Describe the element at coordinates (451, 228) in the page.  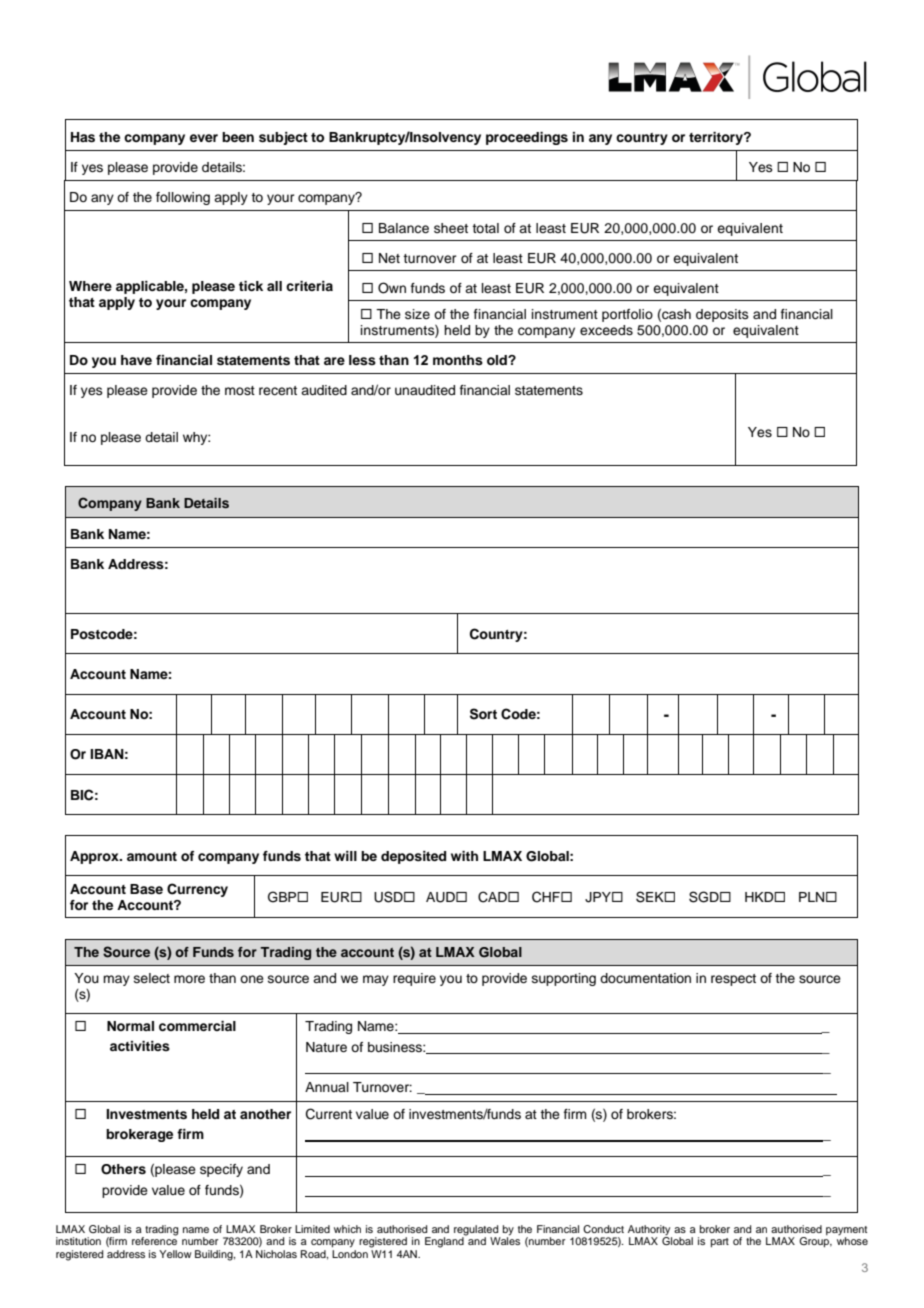
I see `sheet` at that location.
